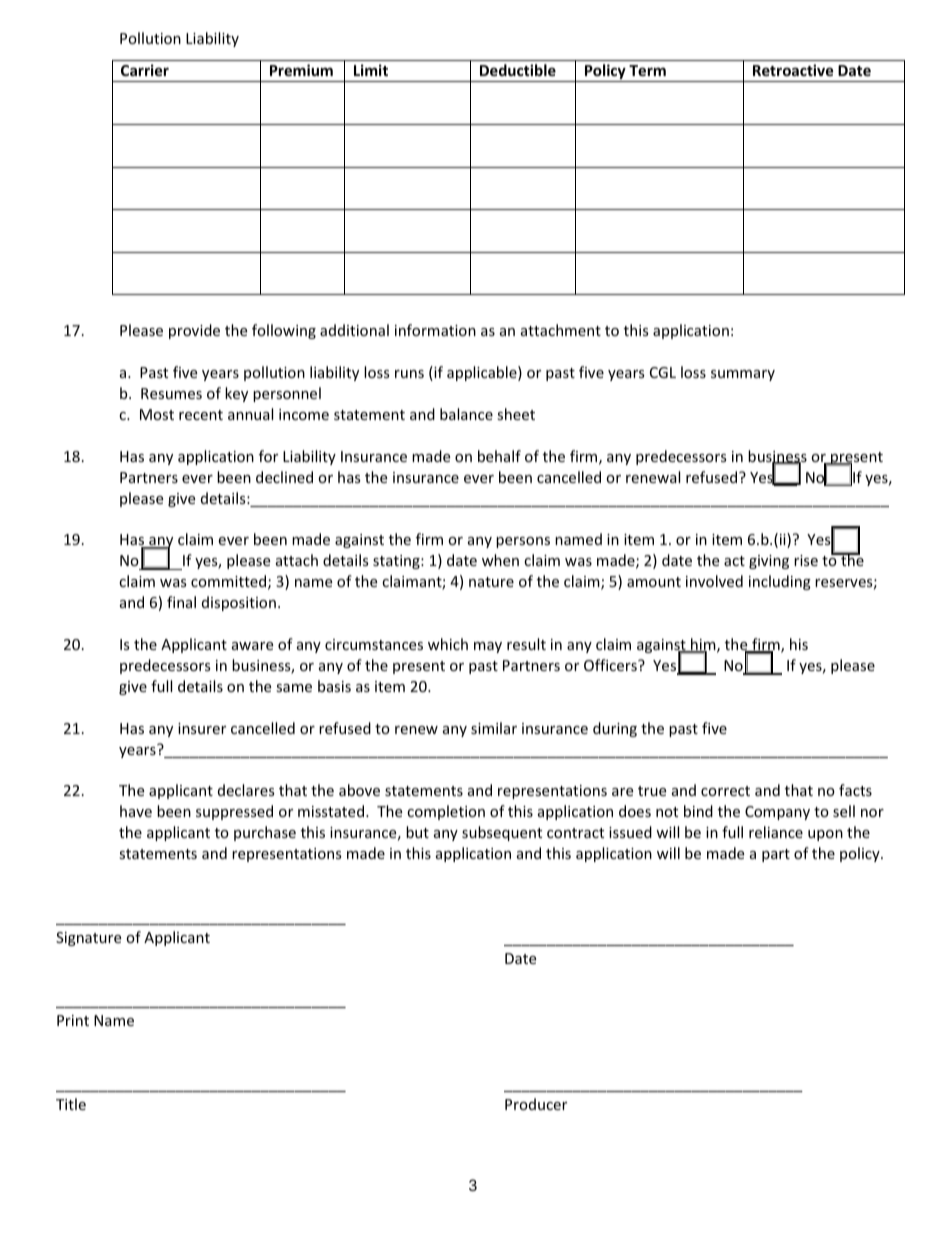  What do you see at coordinates (136, 811) in the screenshot?
I see `have` at bounding box center [136, 811].
